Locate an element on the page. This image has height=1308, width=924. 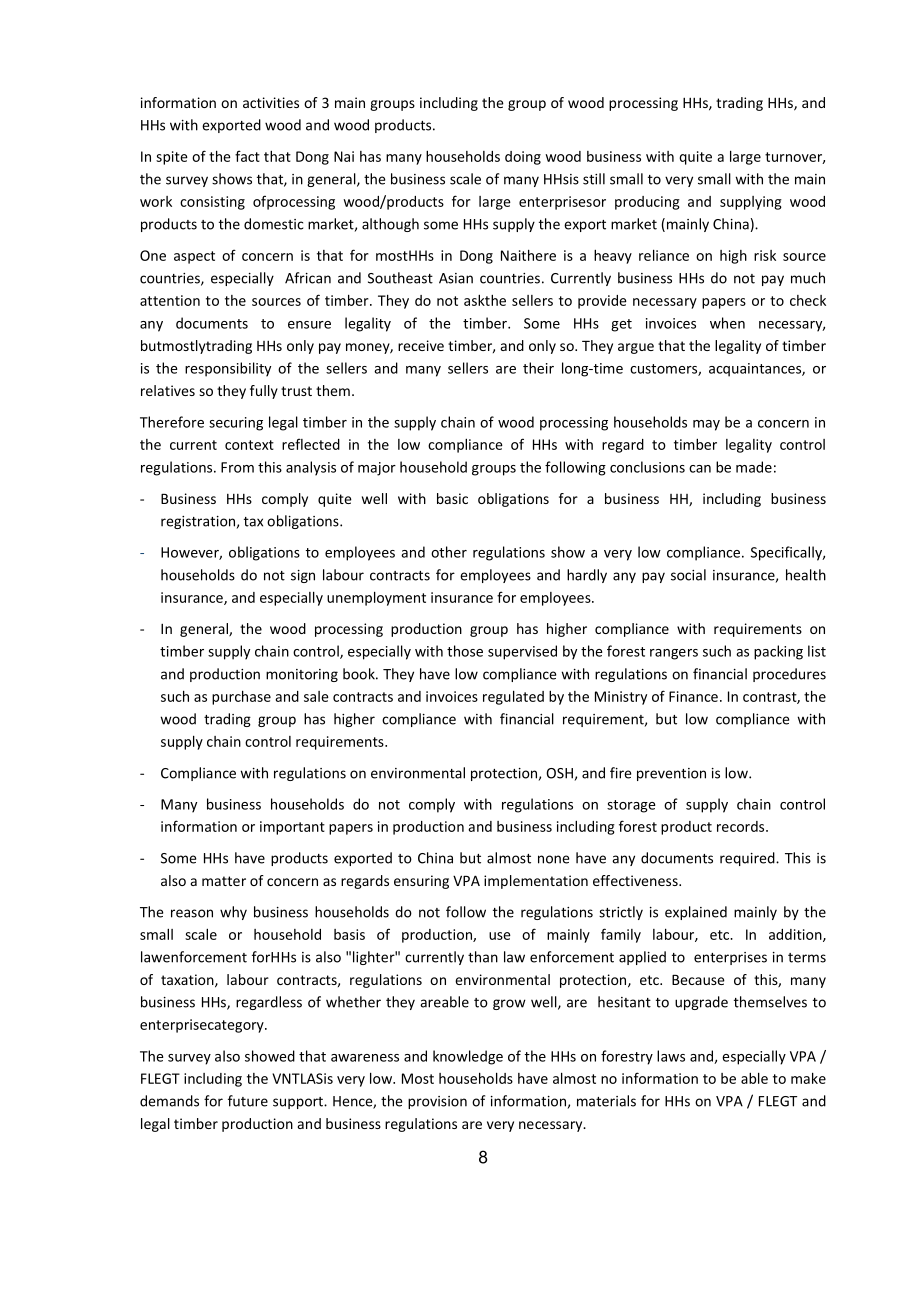
future is located at coordinates (248, 1101).
